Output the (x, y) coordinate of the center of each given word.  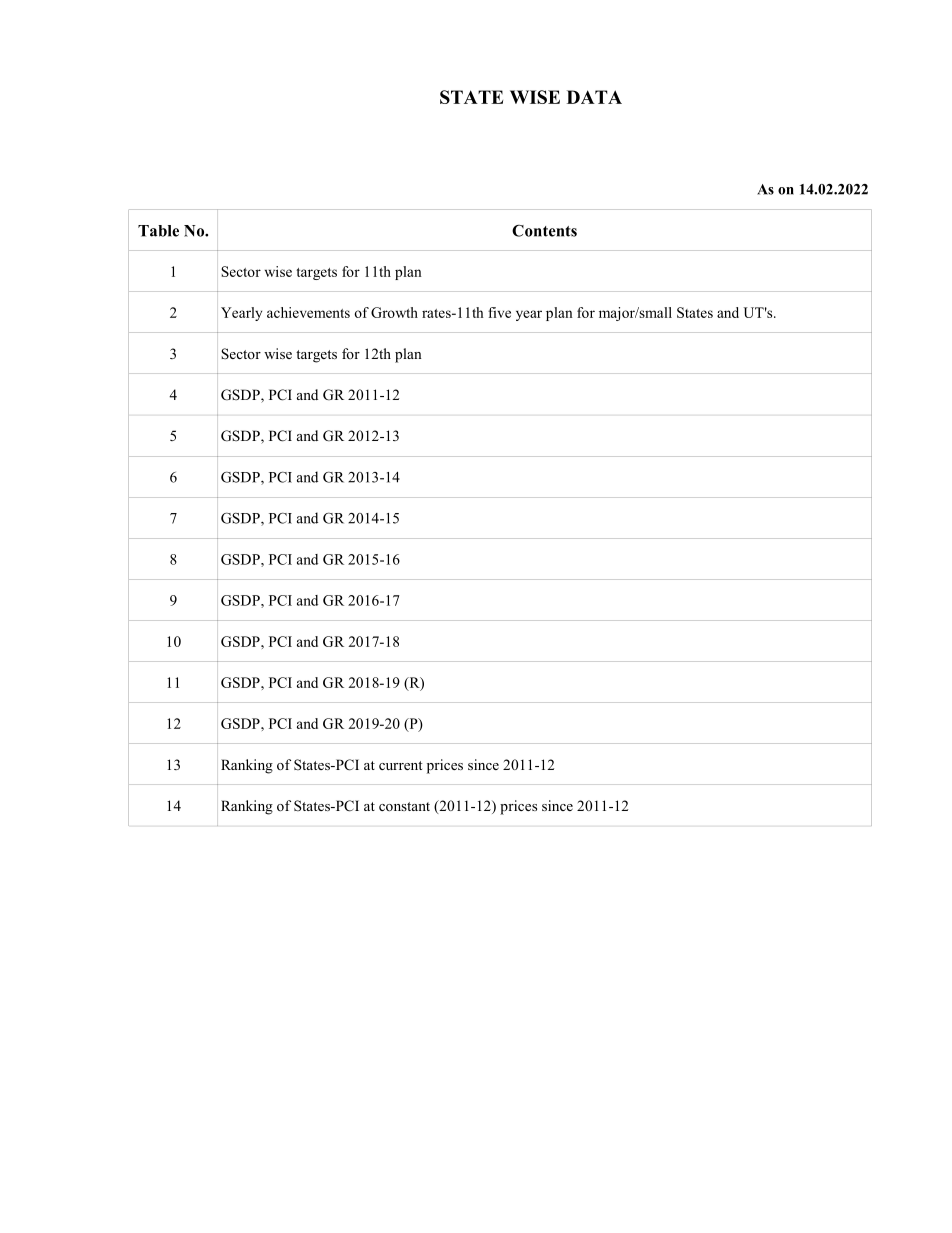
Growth (394, 312)
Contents (544, 231)
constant (404, 806)
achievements (308, 312)
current (400, 765)
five (499, 312)
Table (158, 231)
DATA (594, 97)
